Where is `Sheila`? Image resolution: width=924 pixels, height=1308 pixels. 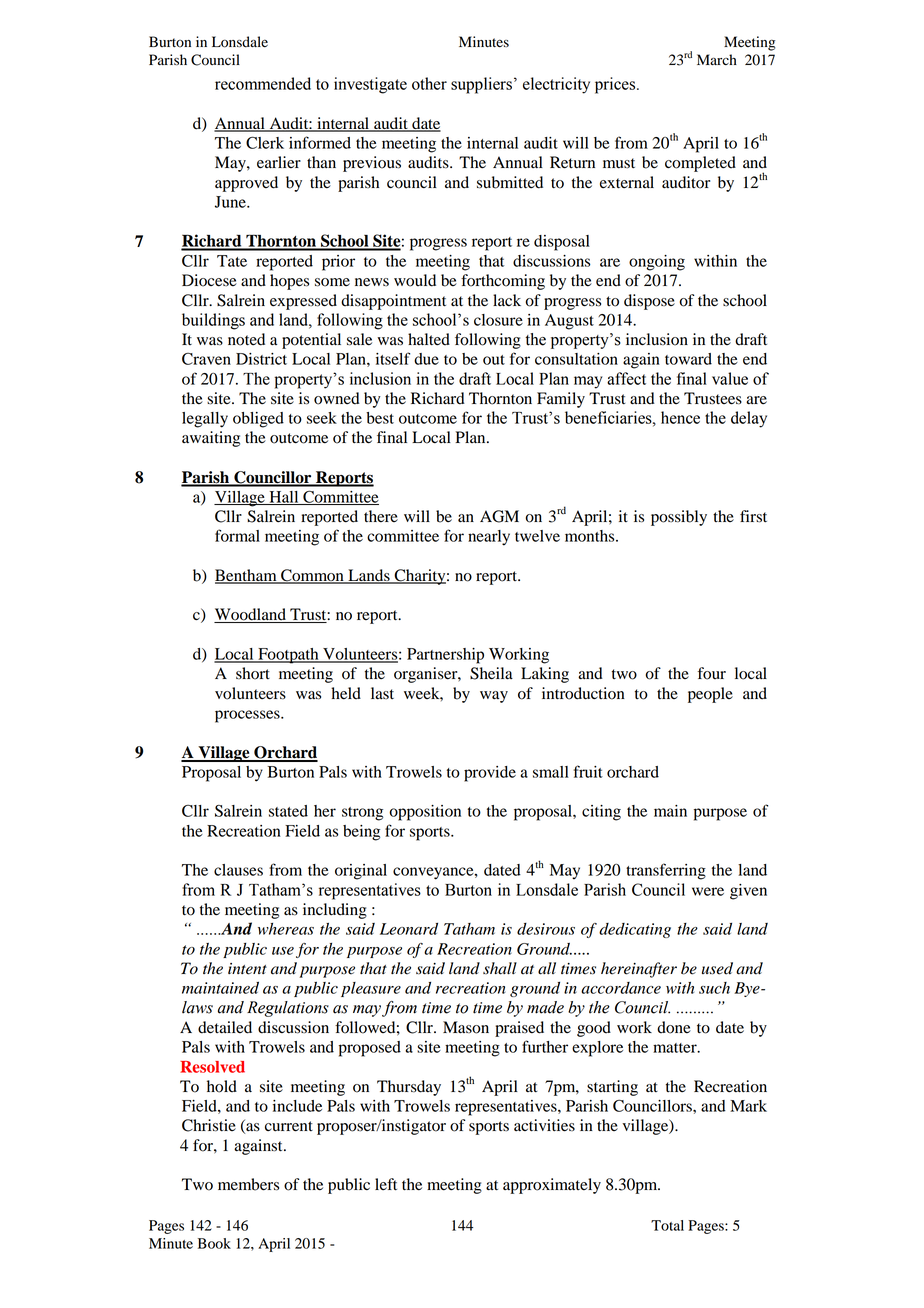
Sheila is located at coordinates (491, 673).
